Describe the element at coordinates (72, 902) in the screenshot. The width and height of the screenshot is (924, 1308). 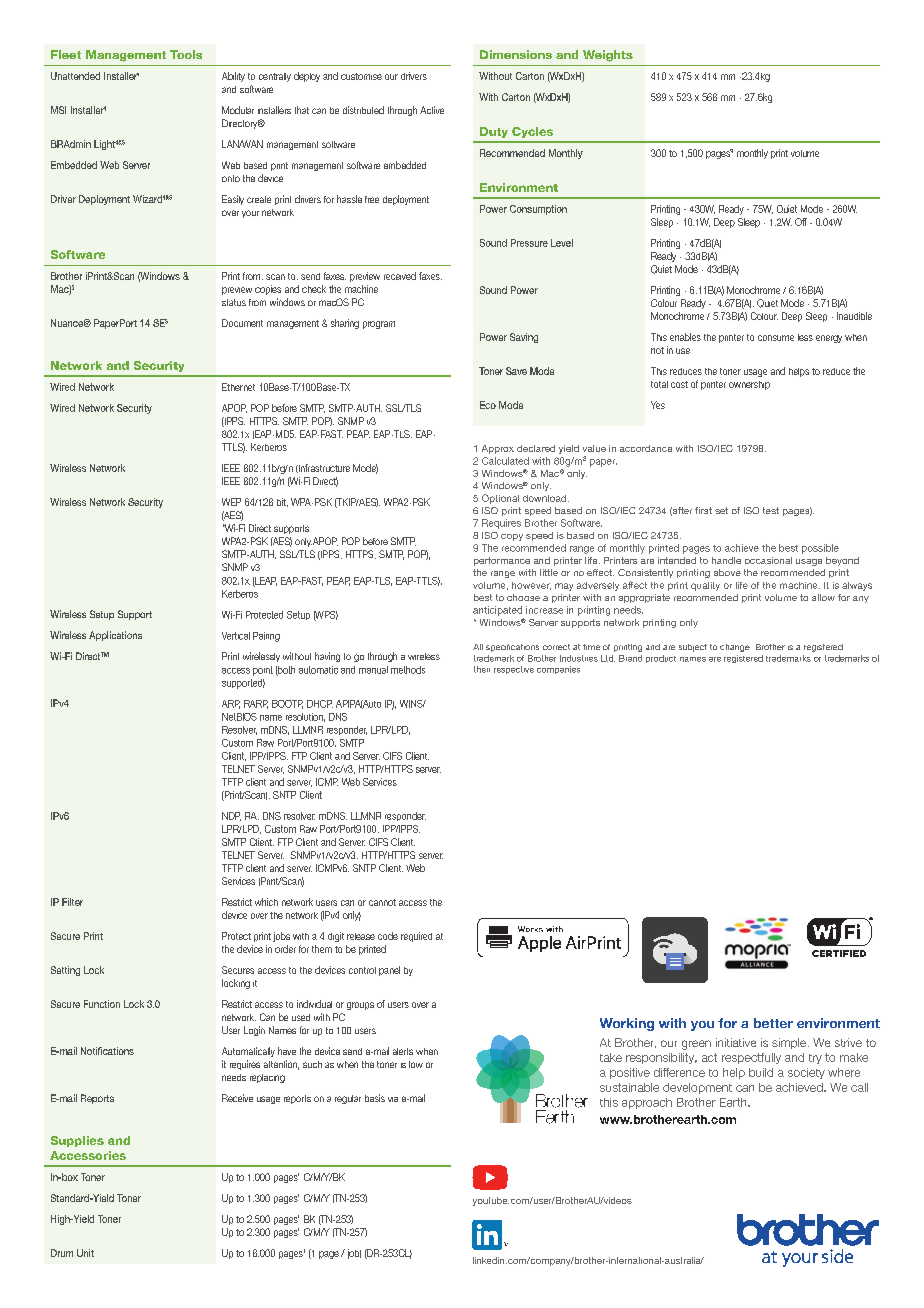
I see `Filter` at that location.
